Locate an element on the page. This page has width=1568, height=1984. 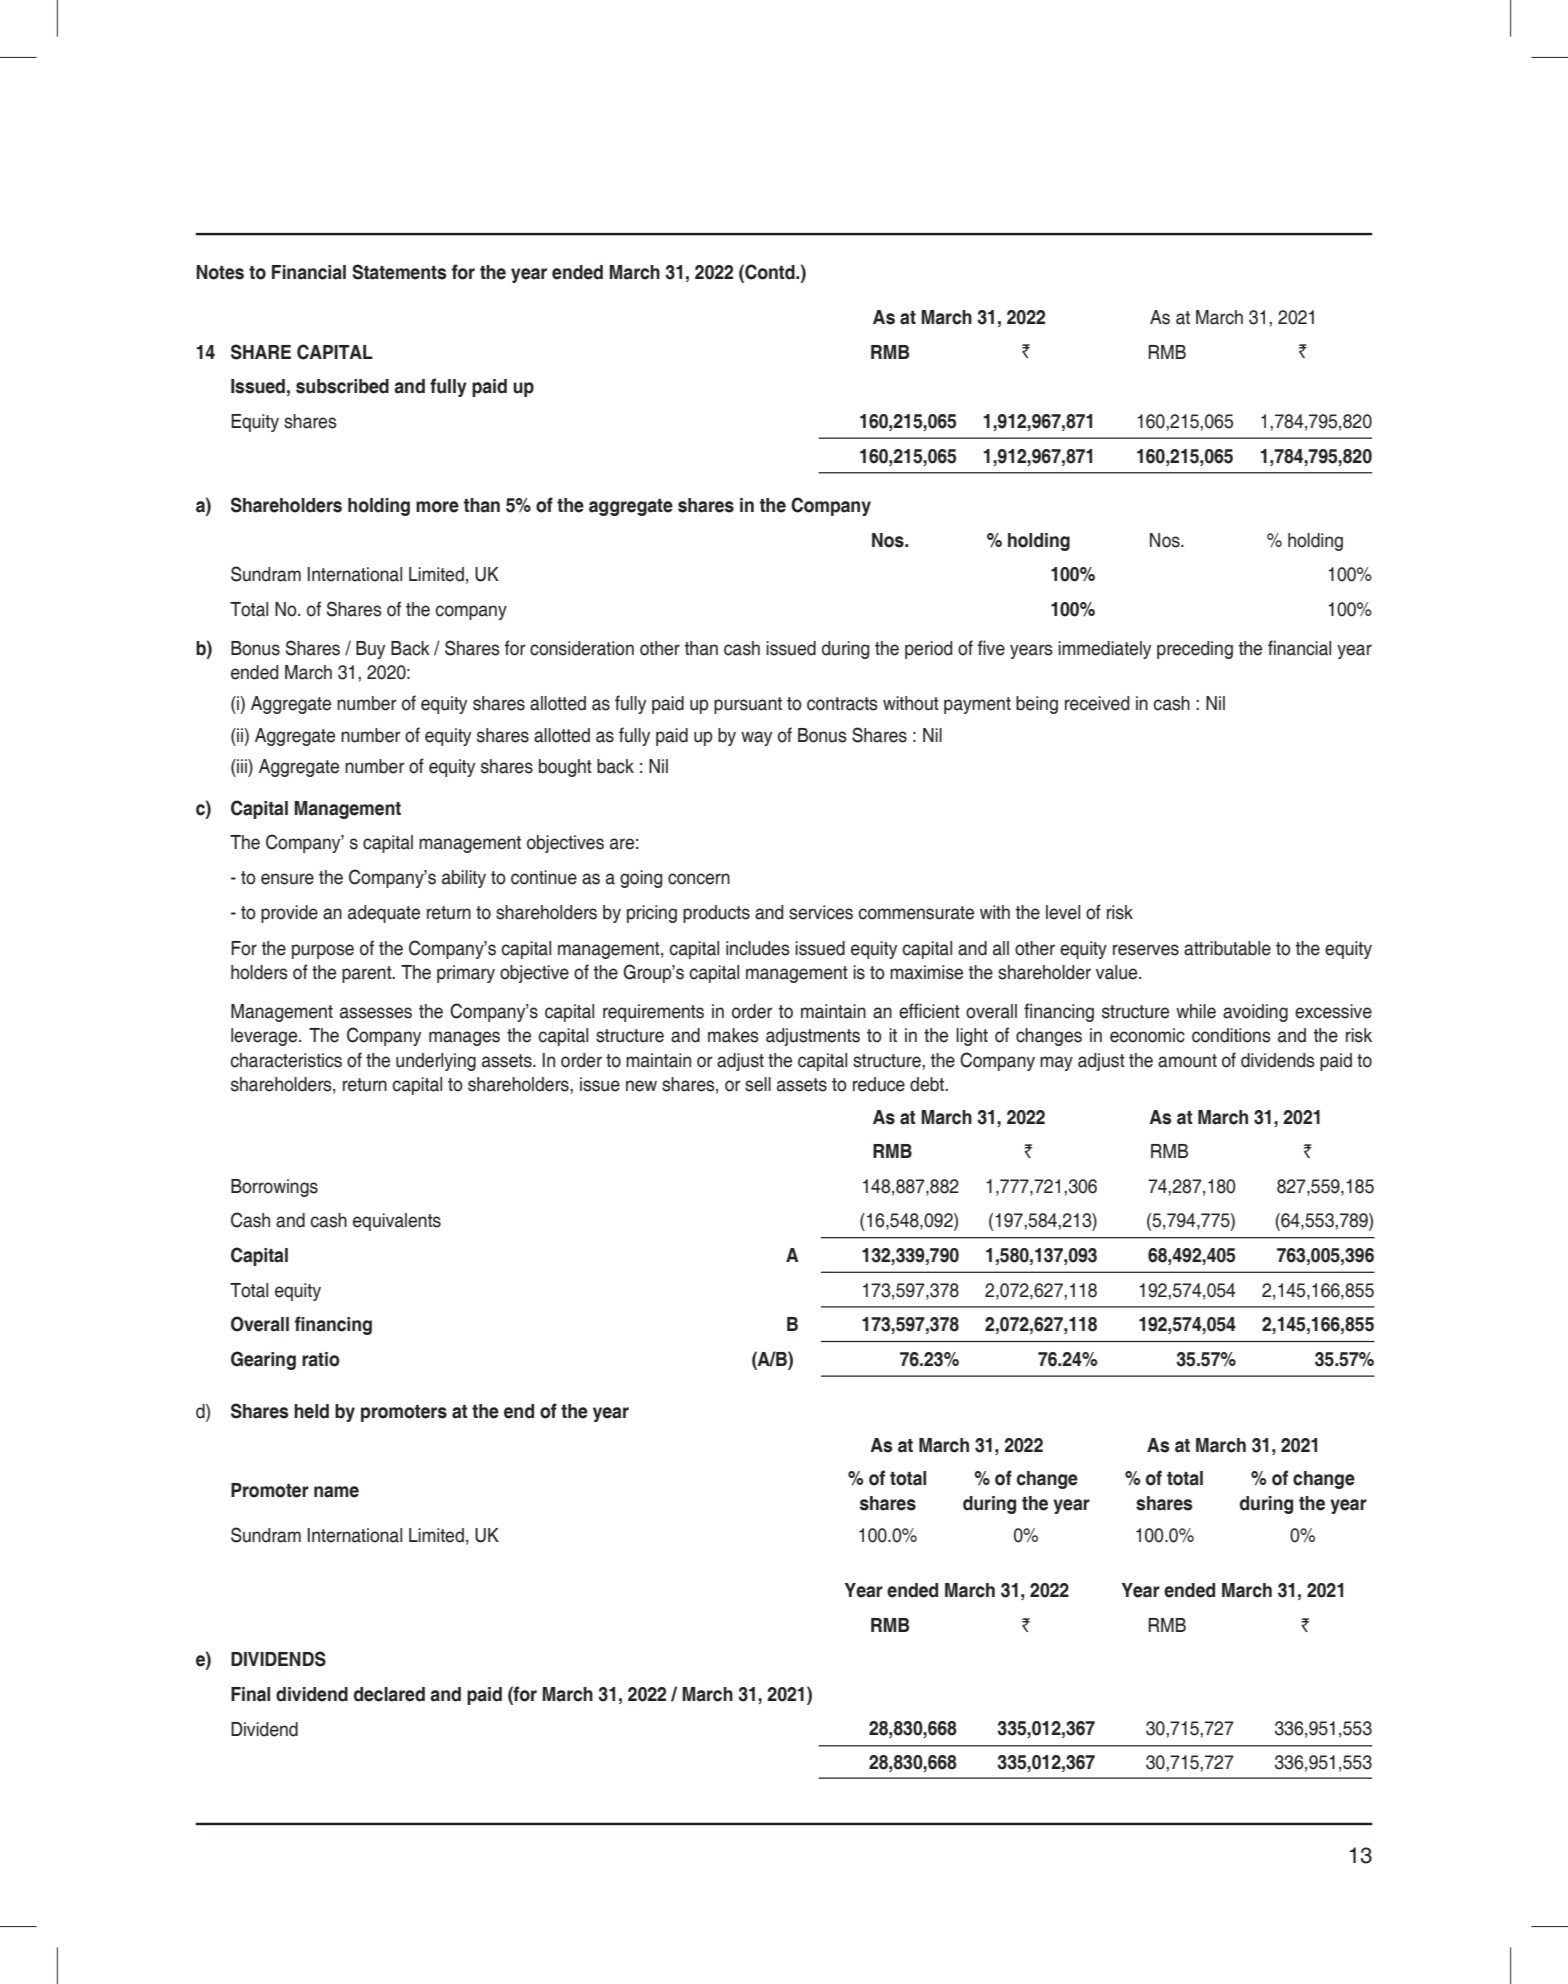
preceding is located at coordinates (1195, 650).
